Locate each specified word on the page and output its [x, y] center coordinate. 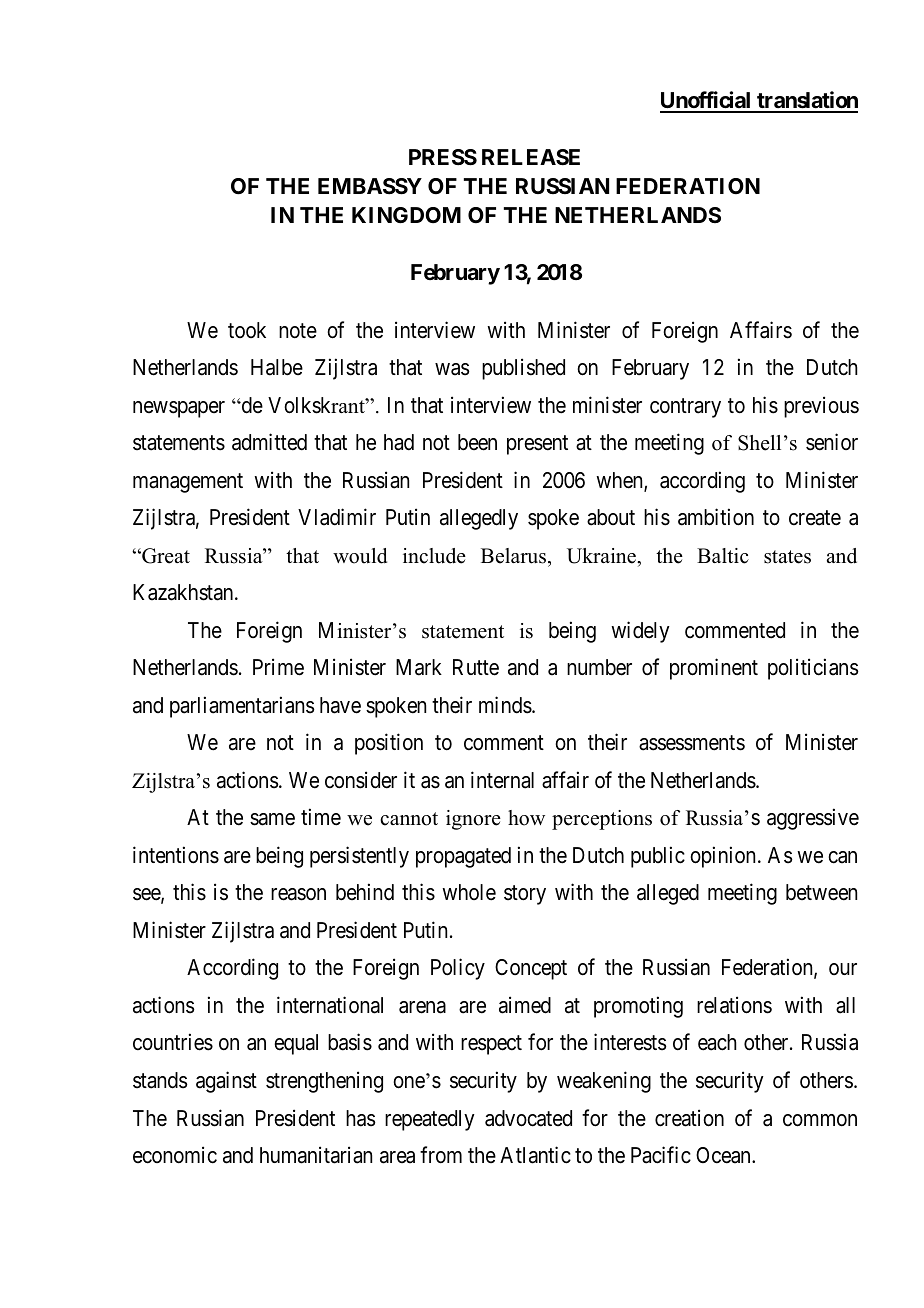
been [477, 442]
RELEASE [531, 157]
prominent [714, 669]
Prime [278, 667]
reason [298, 894]
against [226, 1082]
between [821, 892]
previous [821, 407]
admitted [269, 442]
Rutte [476, 667]
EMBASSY [370, 186]
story [525, 895]
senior [832, 442]
